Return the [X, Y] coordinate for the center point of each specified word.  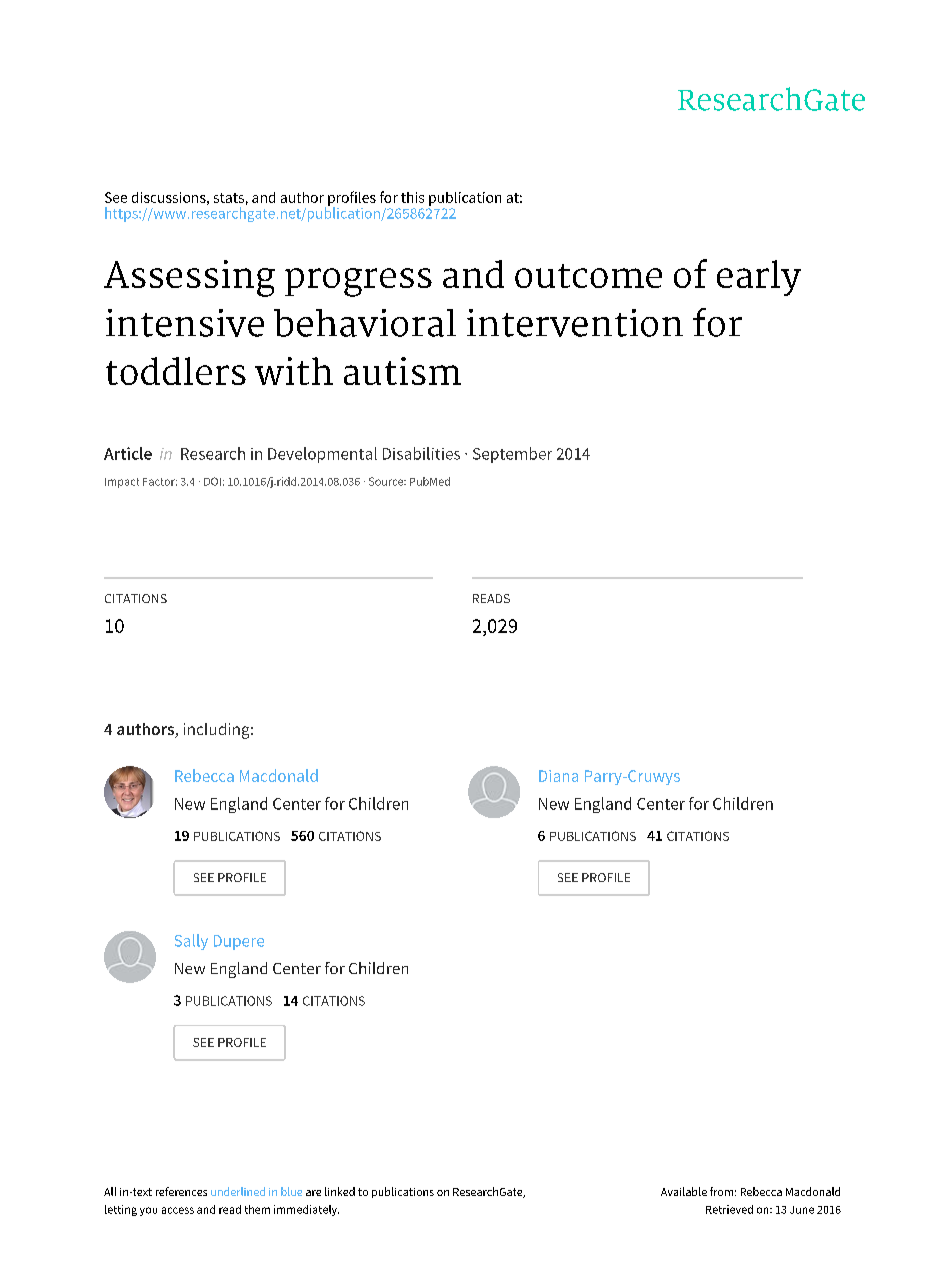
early [759, 278]
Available [684, 1191]
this [412, 197]
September [512, 455]
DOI [212, 481]
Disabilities [421, 453]
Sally [191, 942]
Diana [558, 776]
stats [229, 198]
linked [340, 1191]
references [181, 1191]
